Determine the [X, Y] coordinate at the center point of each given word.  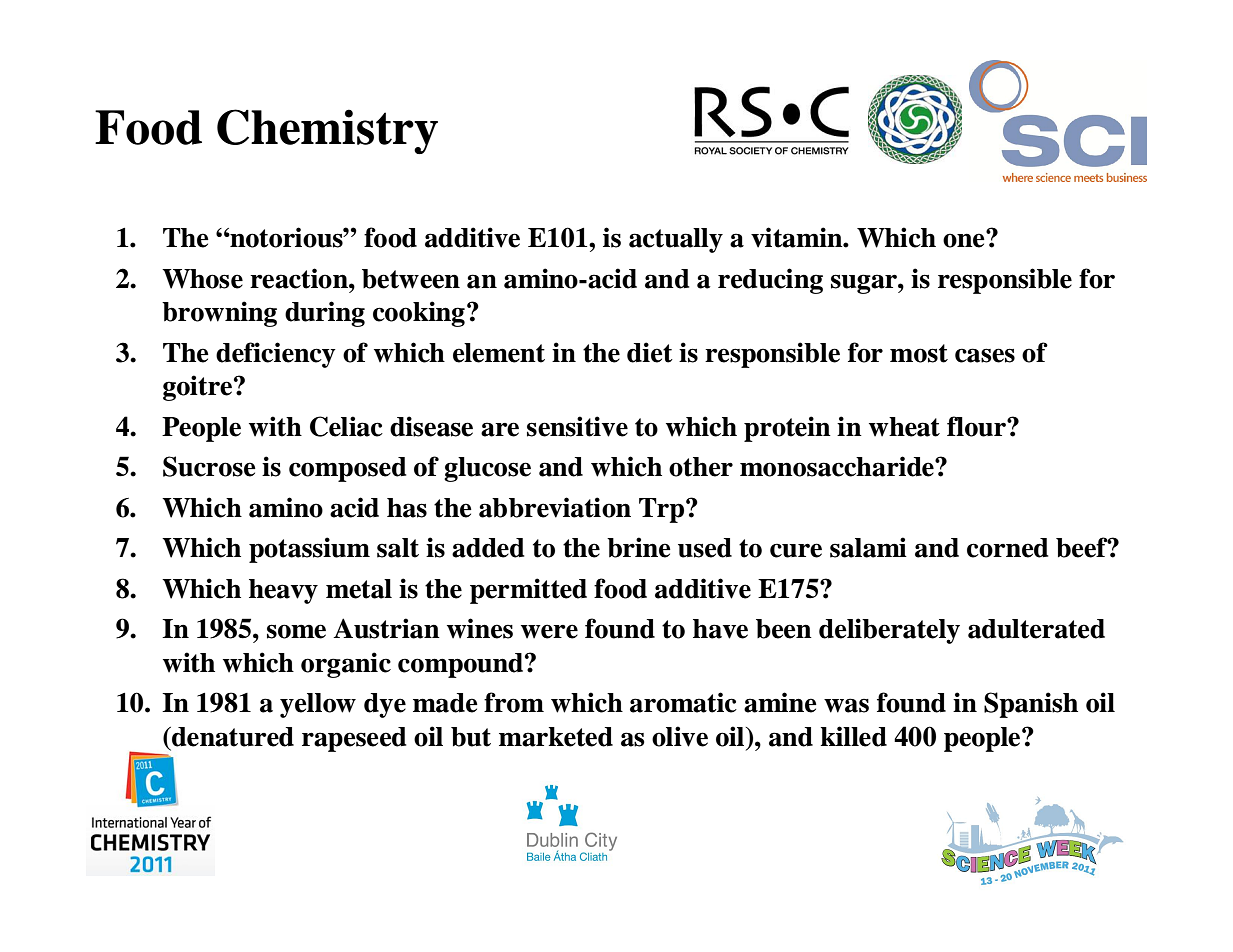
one [965, 239]
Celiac [346, 426]
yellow [318, 705]
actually [676, 240]
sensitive [577, 426]
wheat [904, 427]
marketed [556, 737]
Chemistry [327, 131]
